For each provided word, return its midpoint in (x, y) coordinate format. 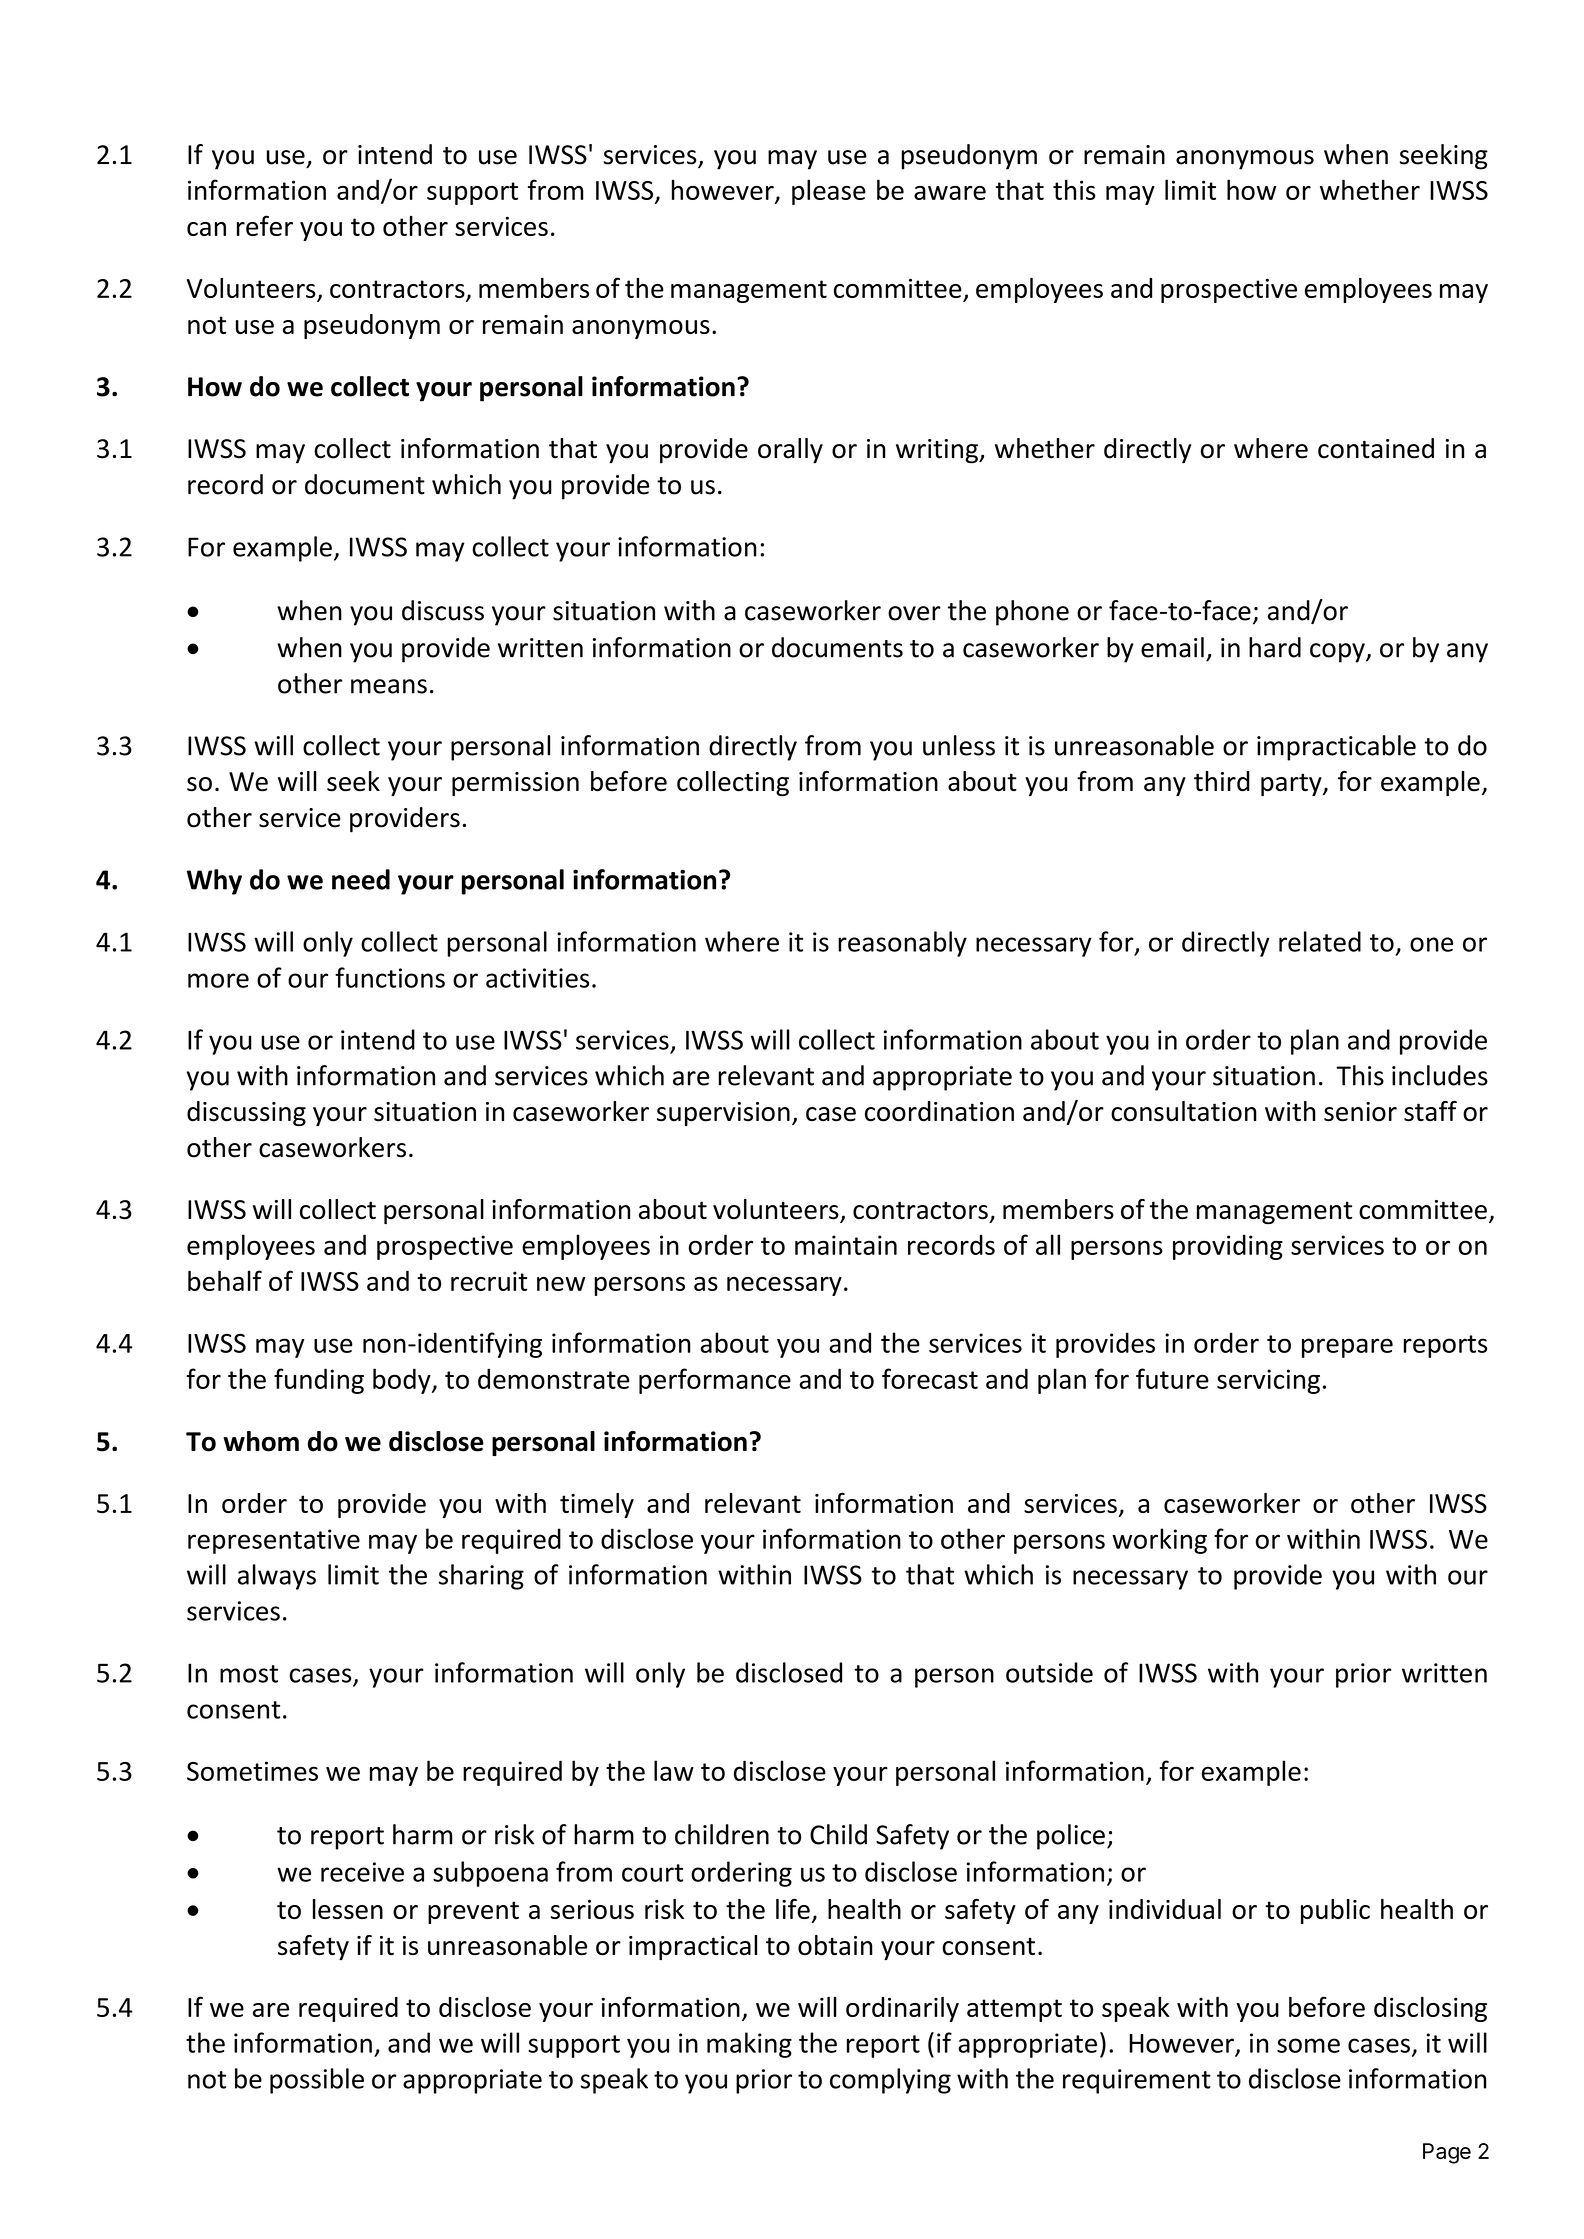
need (361, 879)
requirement (1137, 2081)
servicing (1268, 1381)
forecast (930, 1378)
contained (1376, 448)
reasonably (902, 944)
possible (317, 2081)
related (1320, 941)
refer (265, 225)
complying (890, 2081)
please (829, 192)
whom (261, 1441)
